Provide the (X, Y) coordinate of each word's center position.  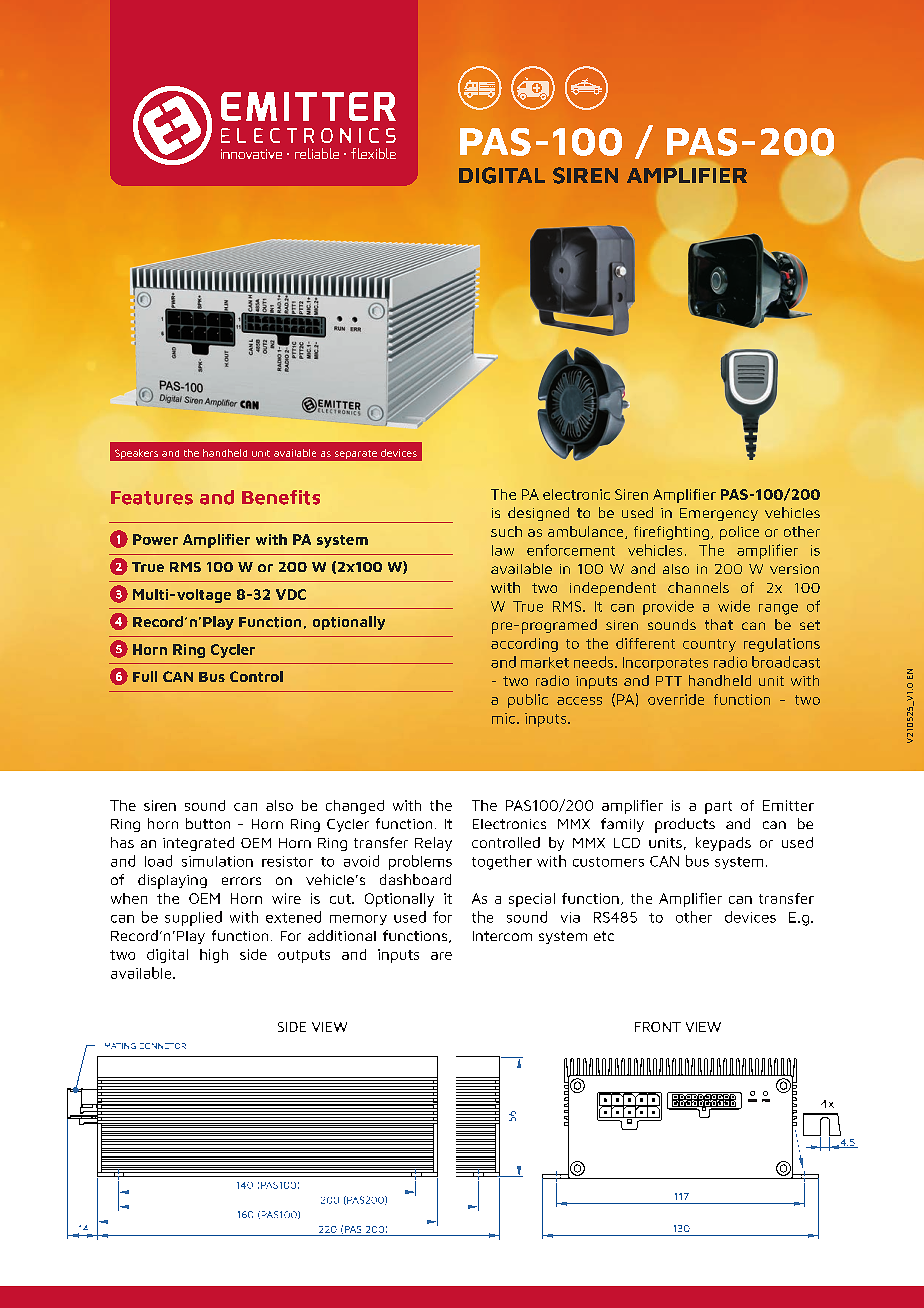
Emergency (719, 514)
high (214, 956)
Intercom (502, 936)
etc (604, 936)
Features (152, 498)
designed (538, 514)
